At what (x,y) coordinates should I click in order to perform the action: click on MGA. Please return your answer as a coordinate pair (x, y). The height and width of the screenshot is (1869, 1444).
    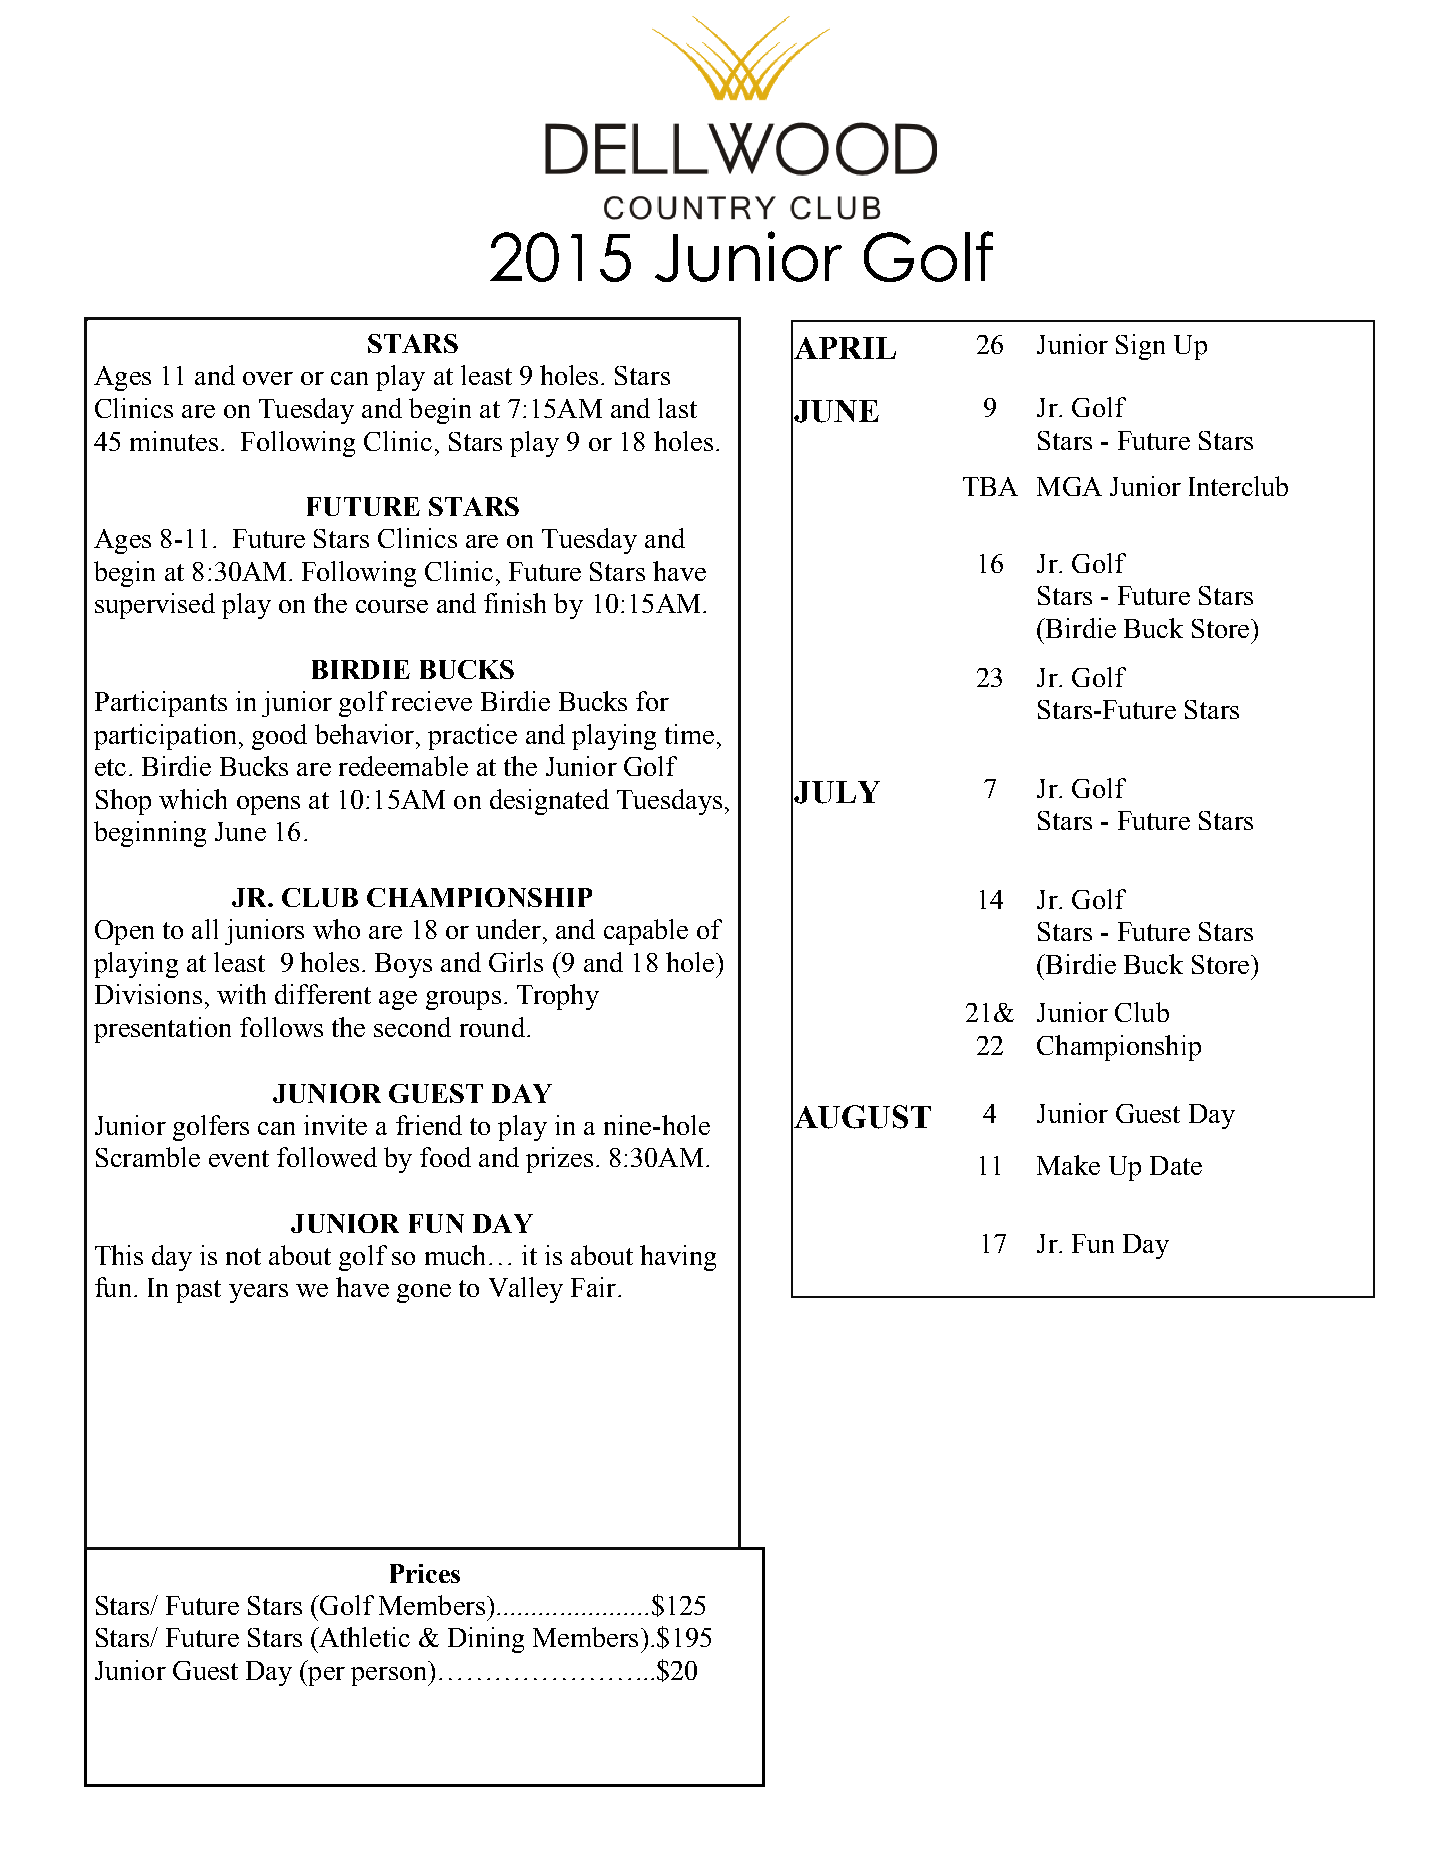
    Looking at the image, I should click on (1069, 486).
